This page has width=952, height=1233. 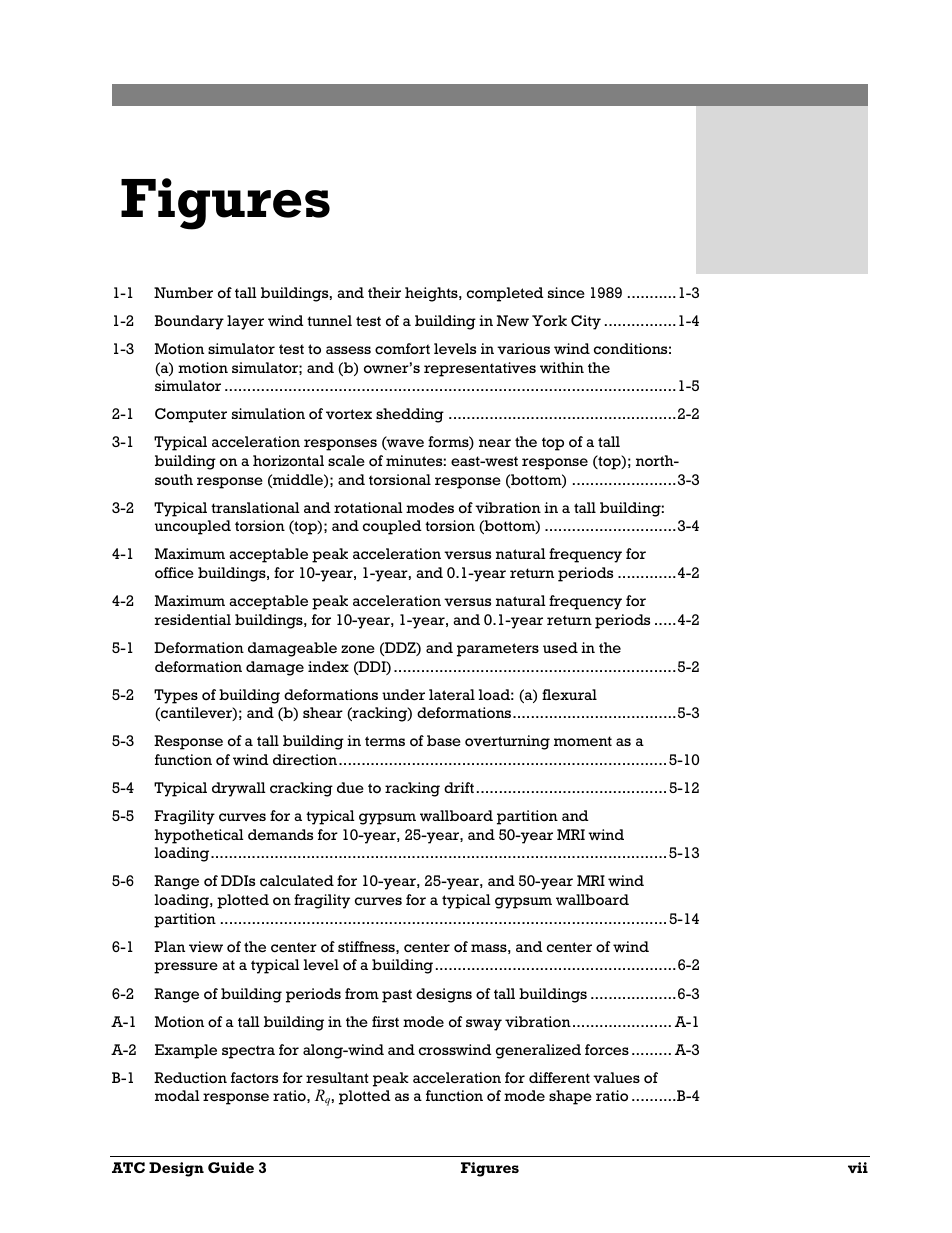 What do you see at coordinates (189, 322) in the page?
I see `Boundary` at bounding box center [189, 322].
